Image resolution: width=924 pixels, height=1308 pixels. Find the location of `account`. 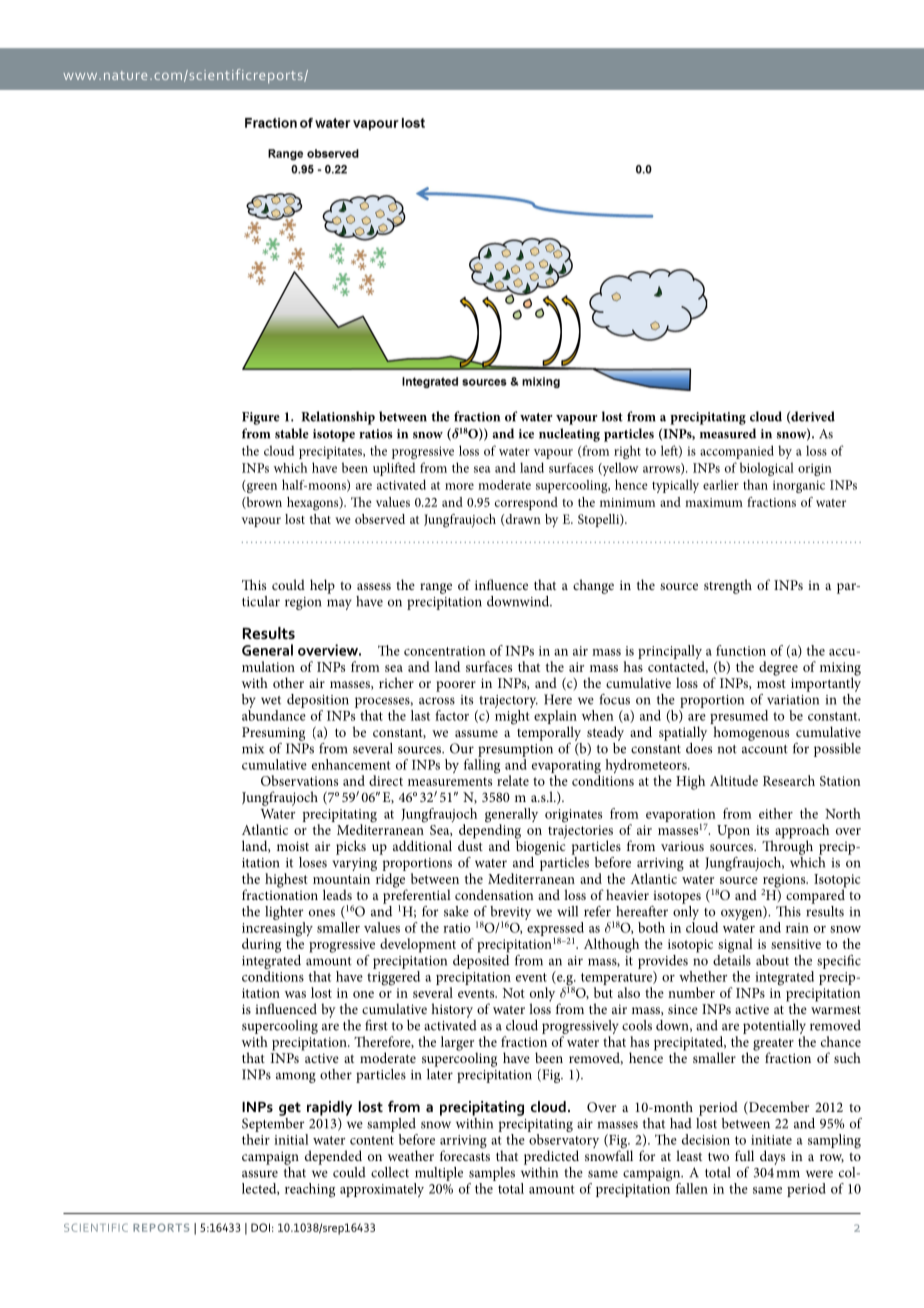

account is located at coordinates (765, 749).
